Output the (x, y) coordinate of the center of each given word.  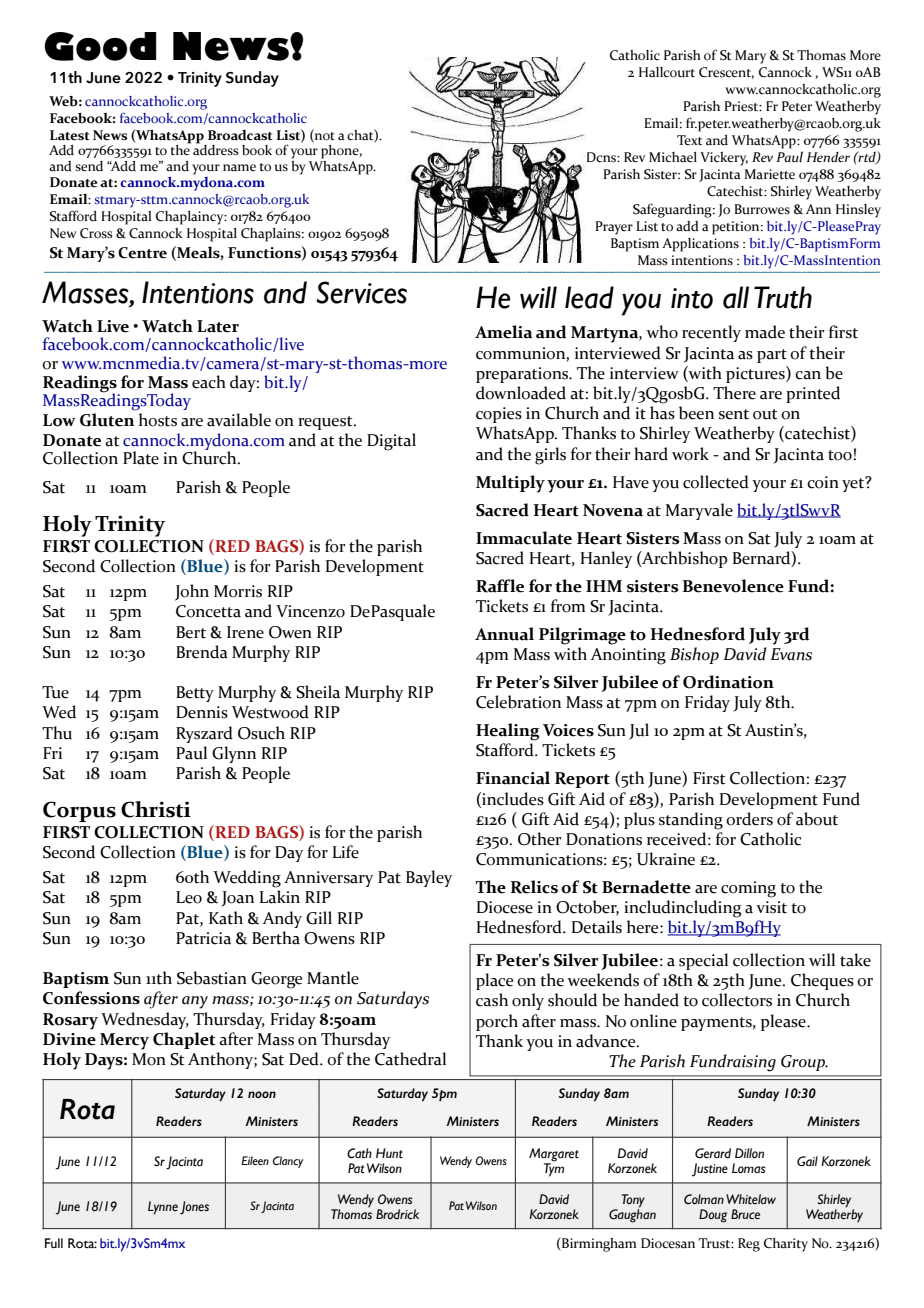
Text (689, 140)
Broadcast (240, 135)
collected (716, 482)
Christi (156, 809)
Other (540, 839)
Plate (141, 458)
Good (100, 46)
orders (749, 819)
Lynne (163, 1208)
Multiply (510, 484)
